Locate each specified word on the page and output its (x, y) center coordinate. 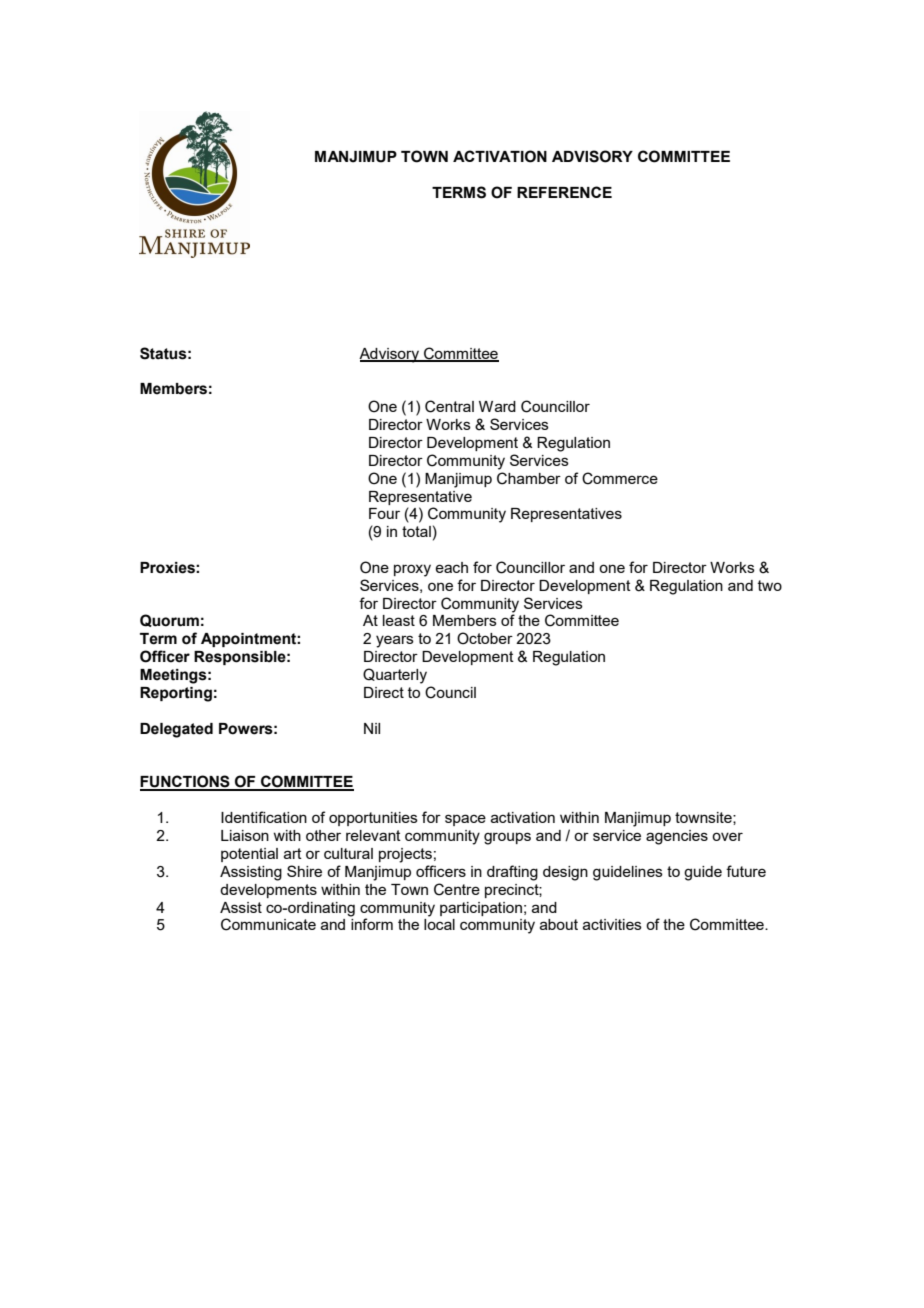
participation (481, 909)
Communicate (268, 924)
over (727, 836)
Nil (372, 728)
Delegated (176, 730)
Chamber (529, 478)
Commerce (620, 478)
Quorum (169, 620)
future (746, 871)
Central (449, 406)
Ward (497, 406)
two (770, 585)
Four (384, 513)
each (451, 567)
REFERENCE (564, 192)
